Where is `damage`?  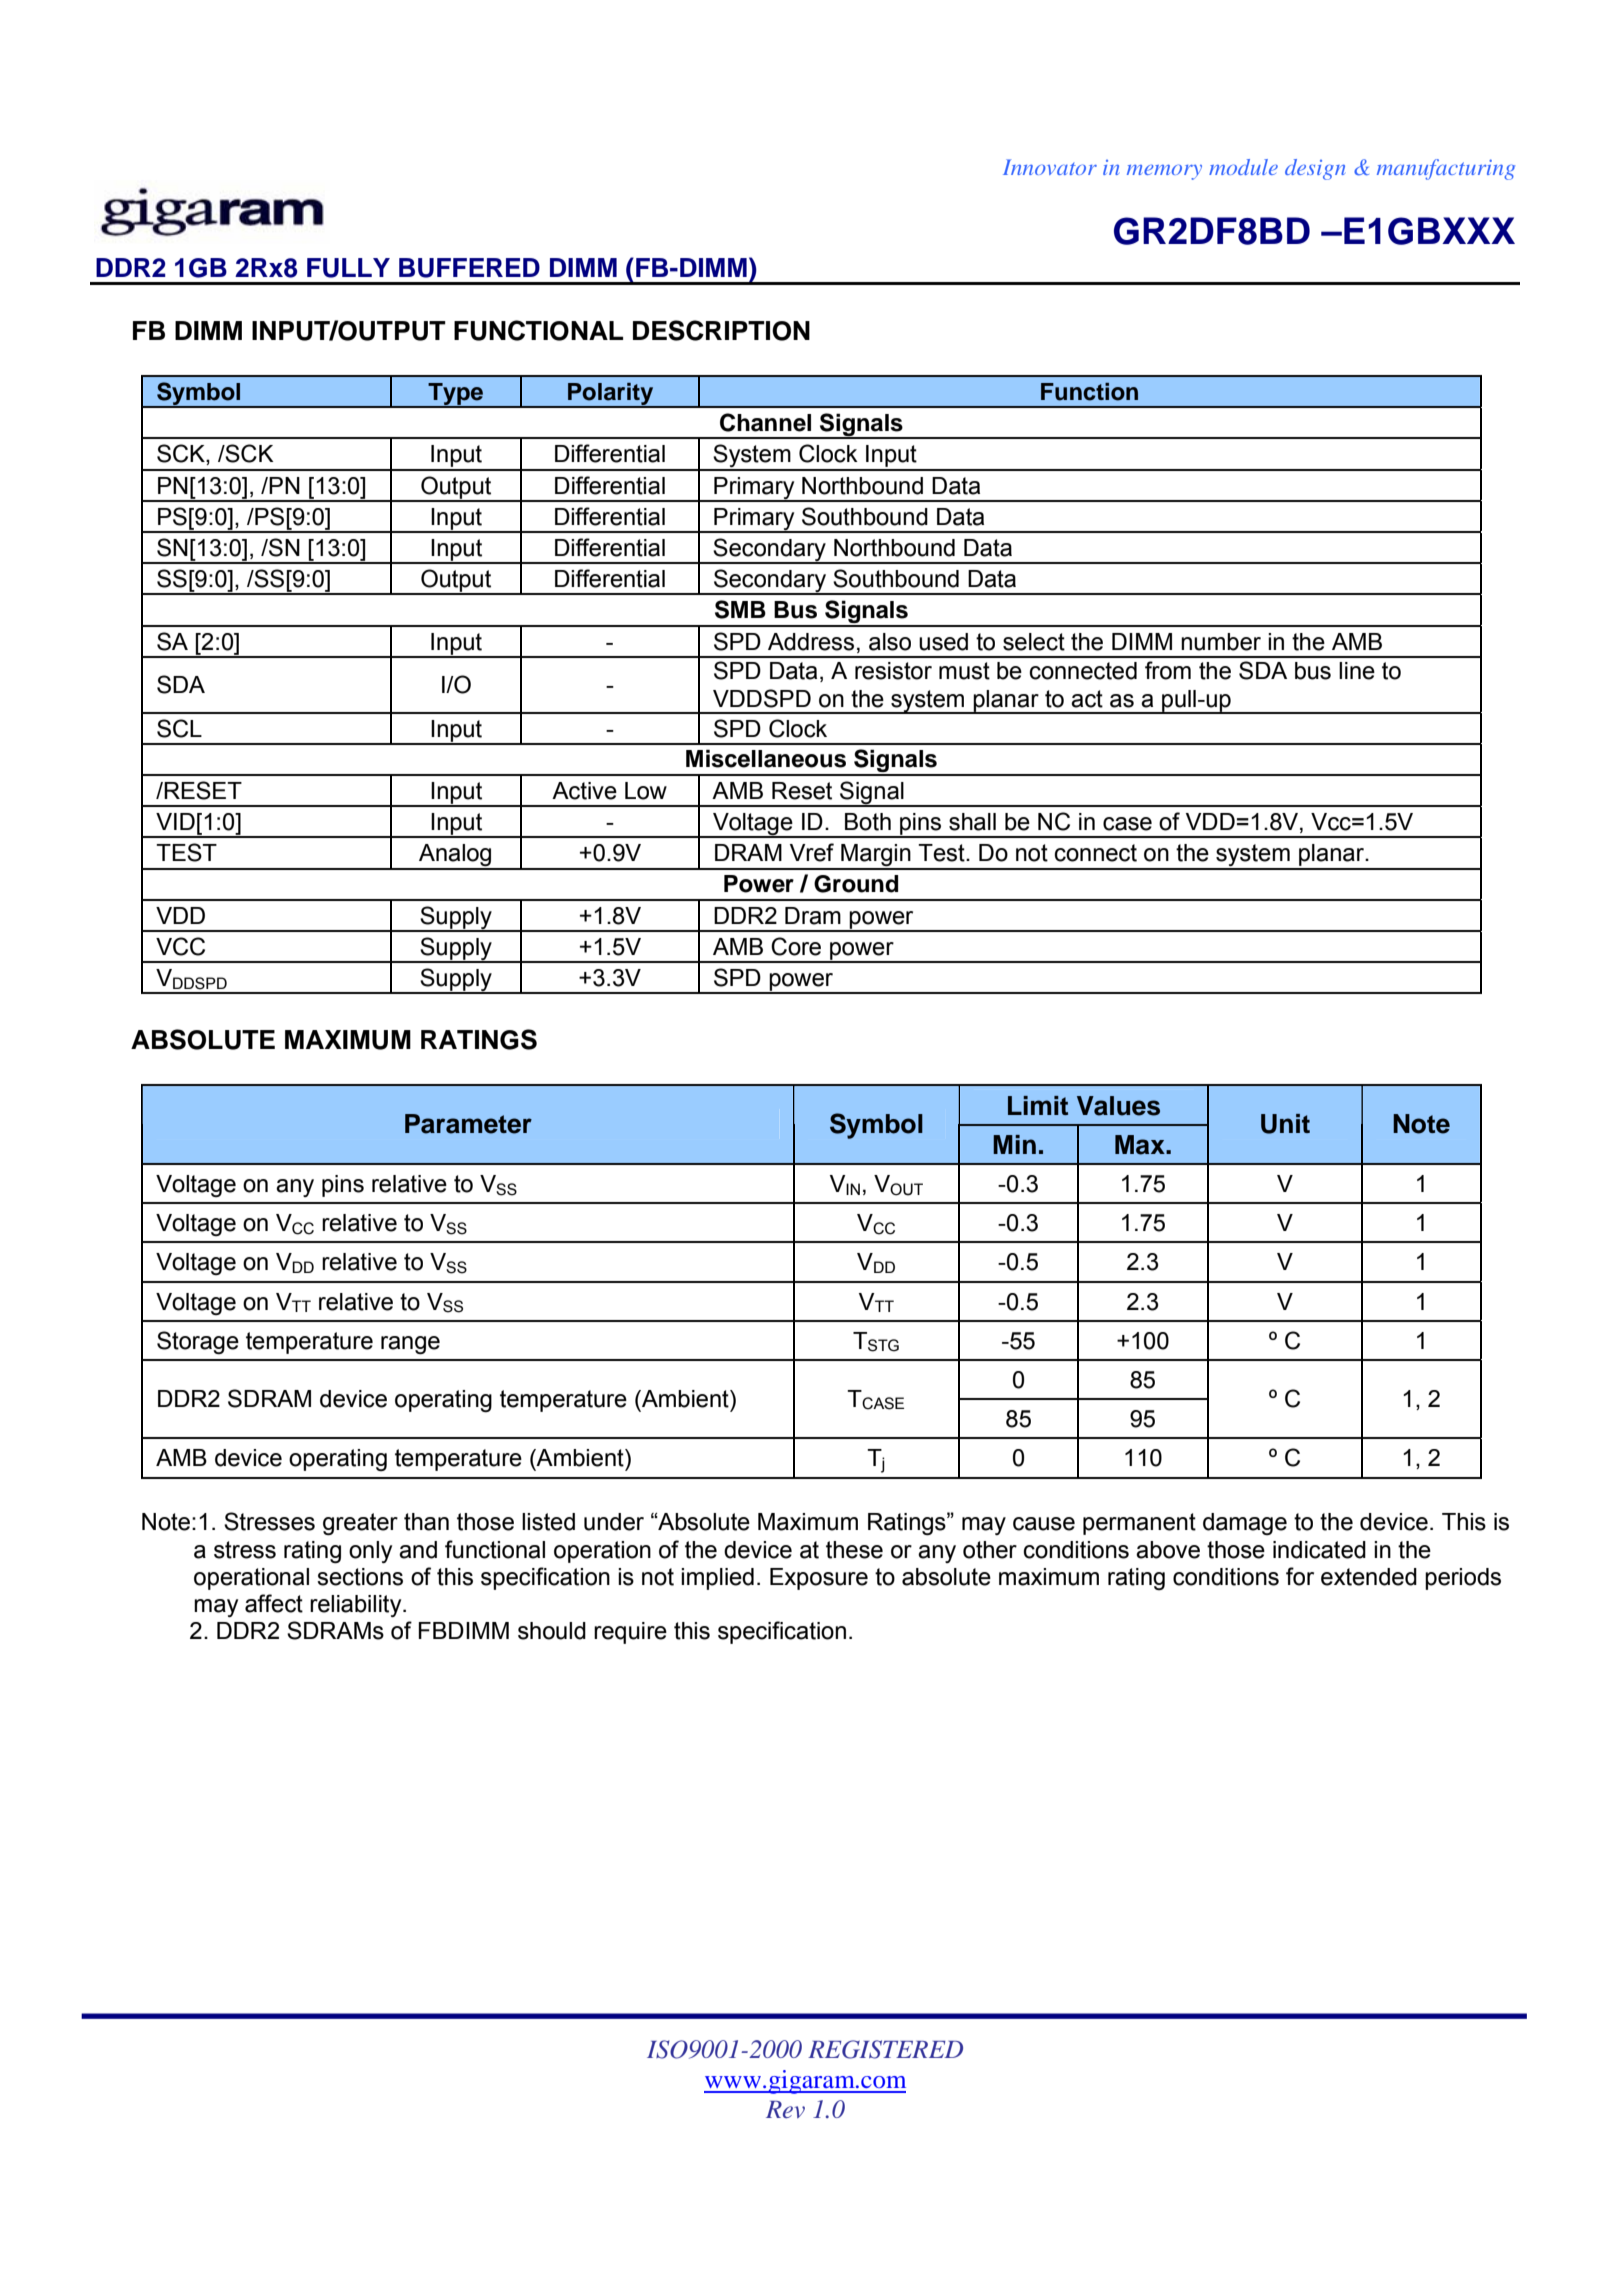
damage is located at coordinates (1245, 1524).
